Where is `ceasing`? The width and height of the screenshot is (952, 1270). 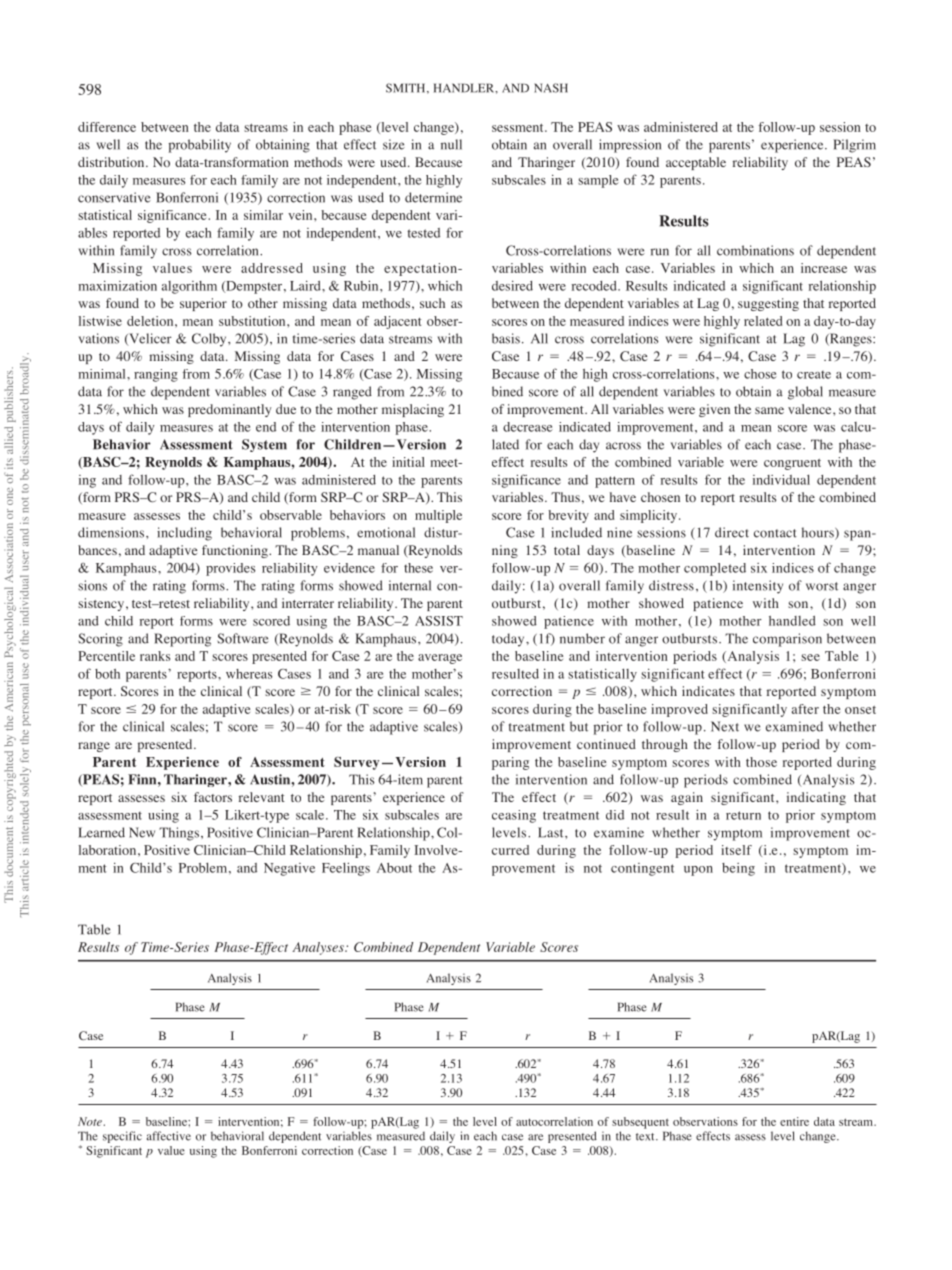 ceasing is located at coordinates (514, 816).
